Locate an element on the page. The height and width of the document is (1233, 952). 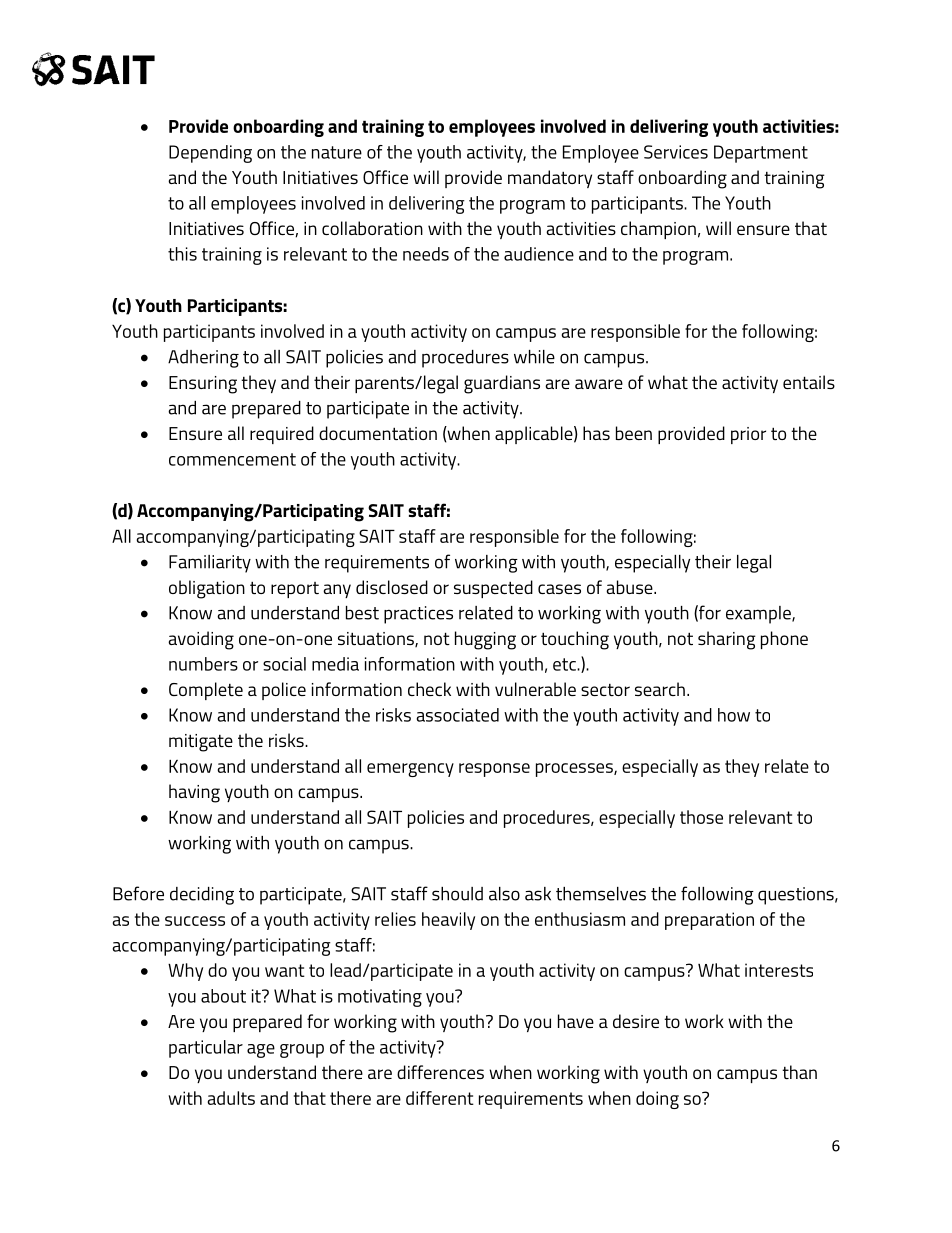
sharing is located at coordinates (727, 640).
